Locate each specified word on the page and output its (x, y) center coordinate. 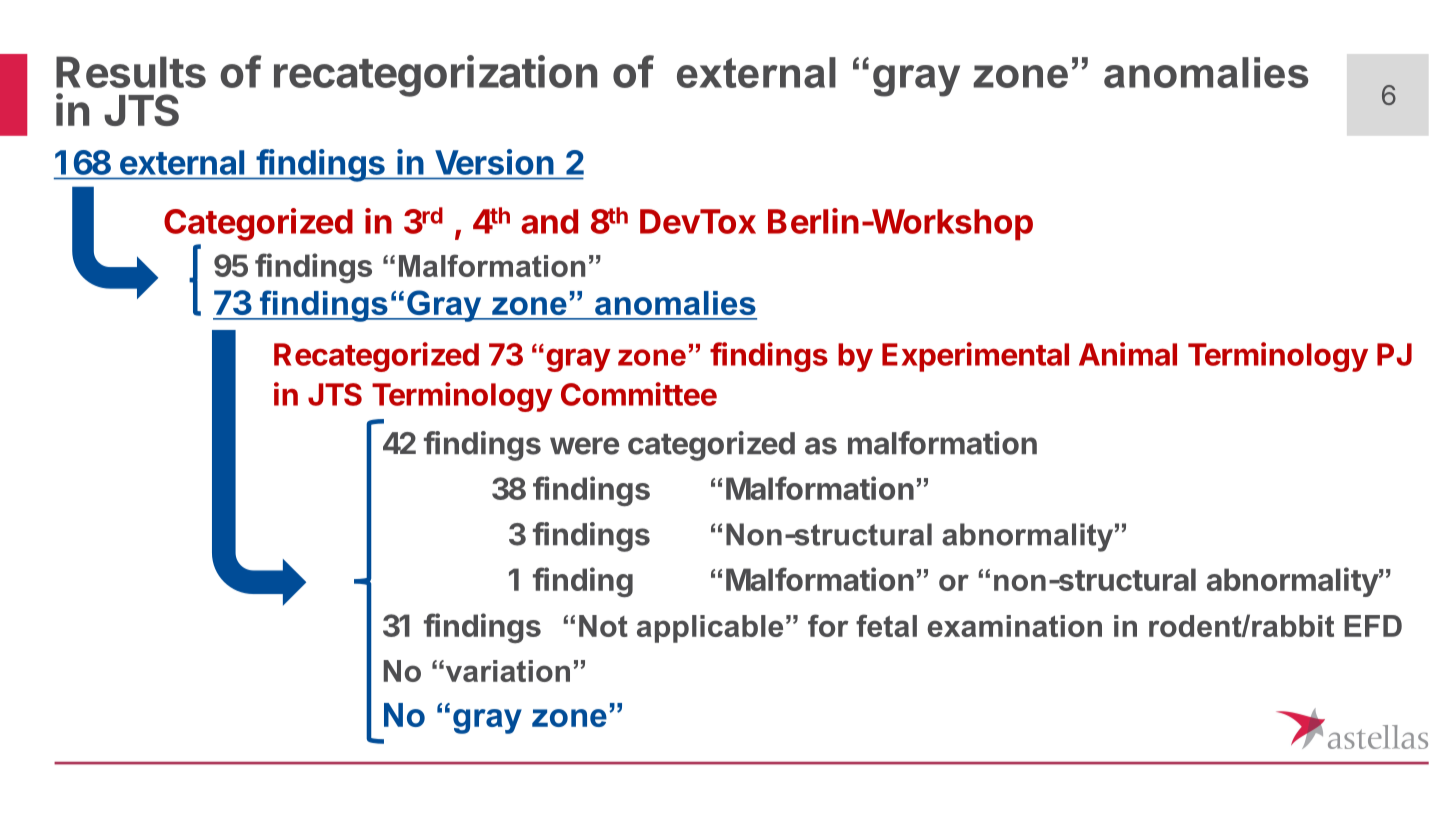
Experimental (975, 357)
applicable (710, 629)
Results (131, 72)
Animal (1128, 354)
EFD (1373, 626)
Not (603, 626)
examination (1015, 626)
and (549, 221)
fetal (886, 625)
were (584, 446)
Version (494, 162)
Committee (639, 394)
